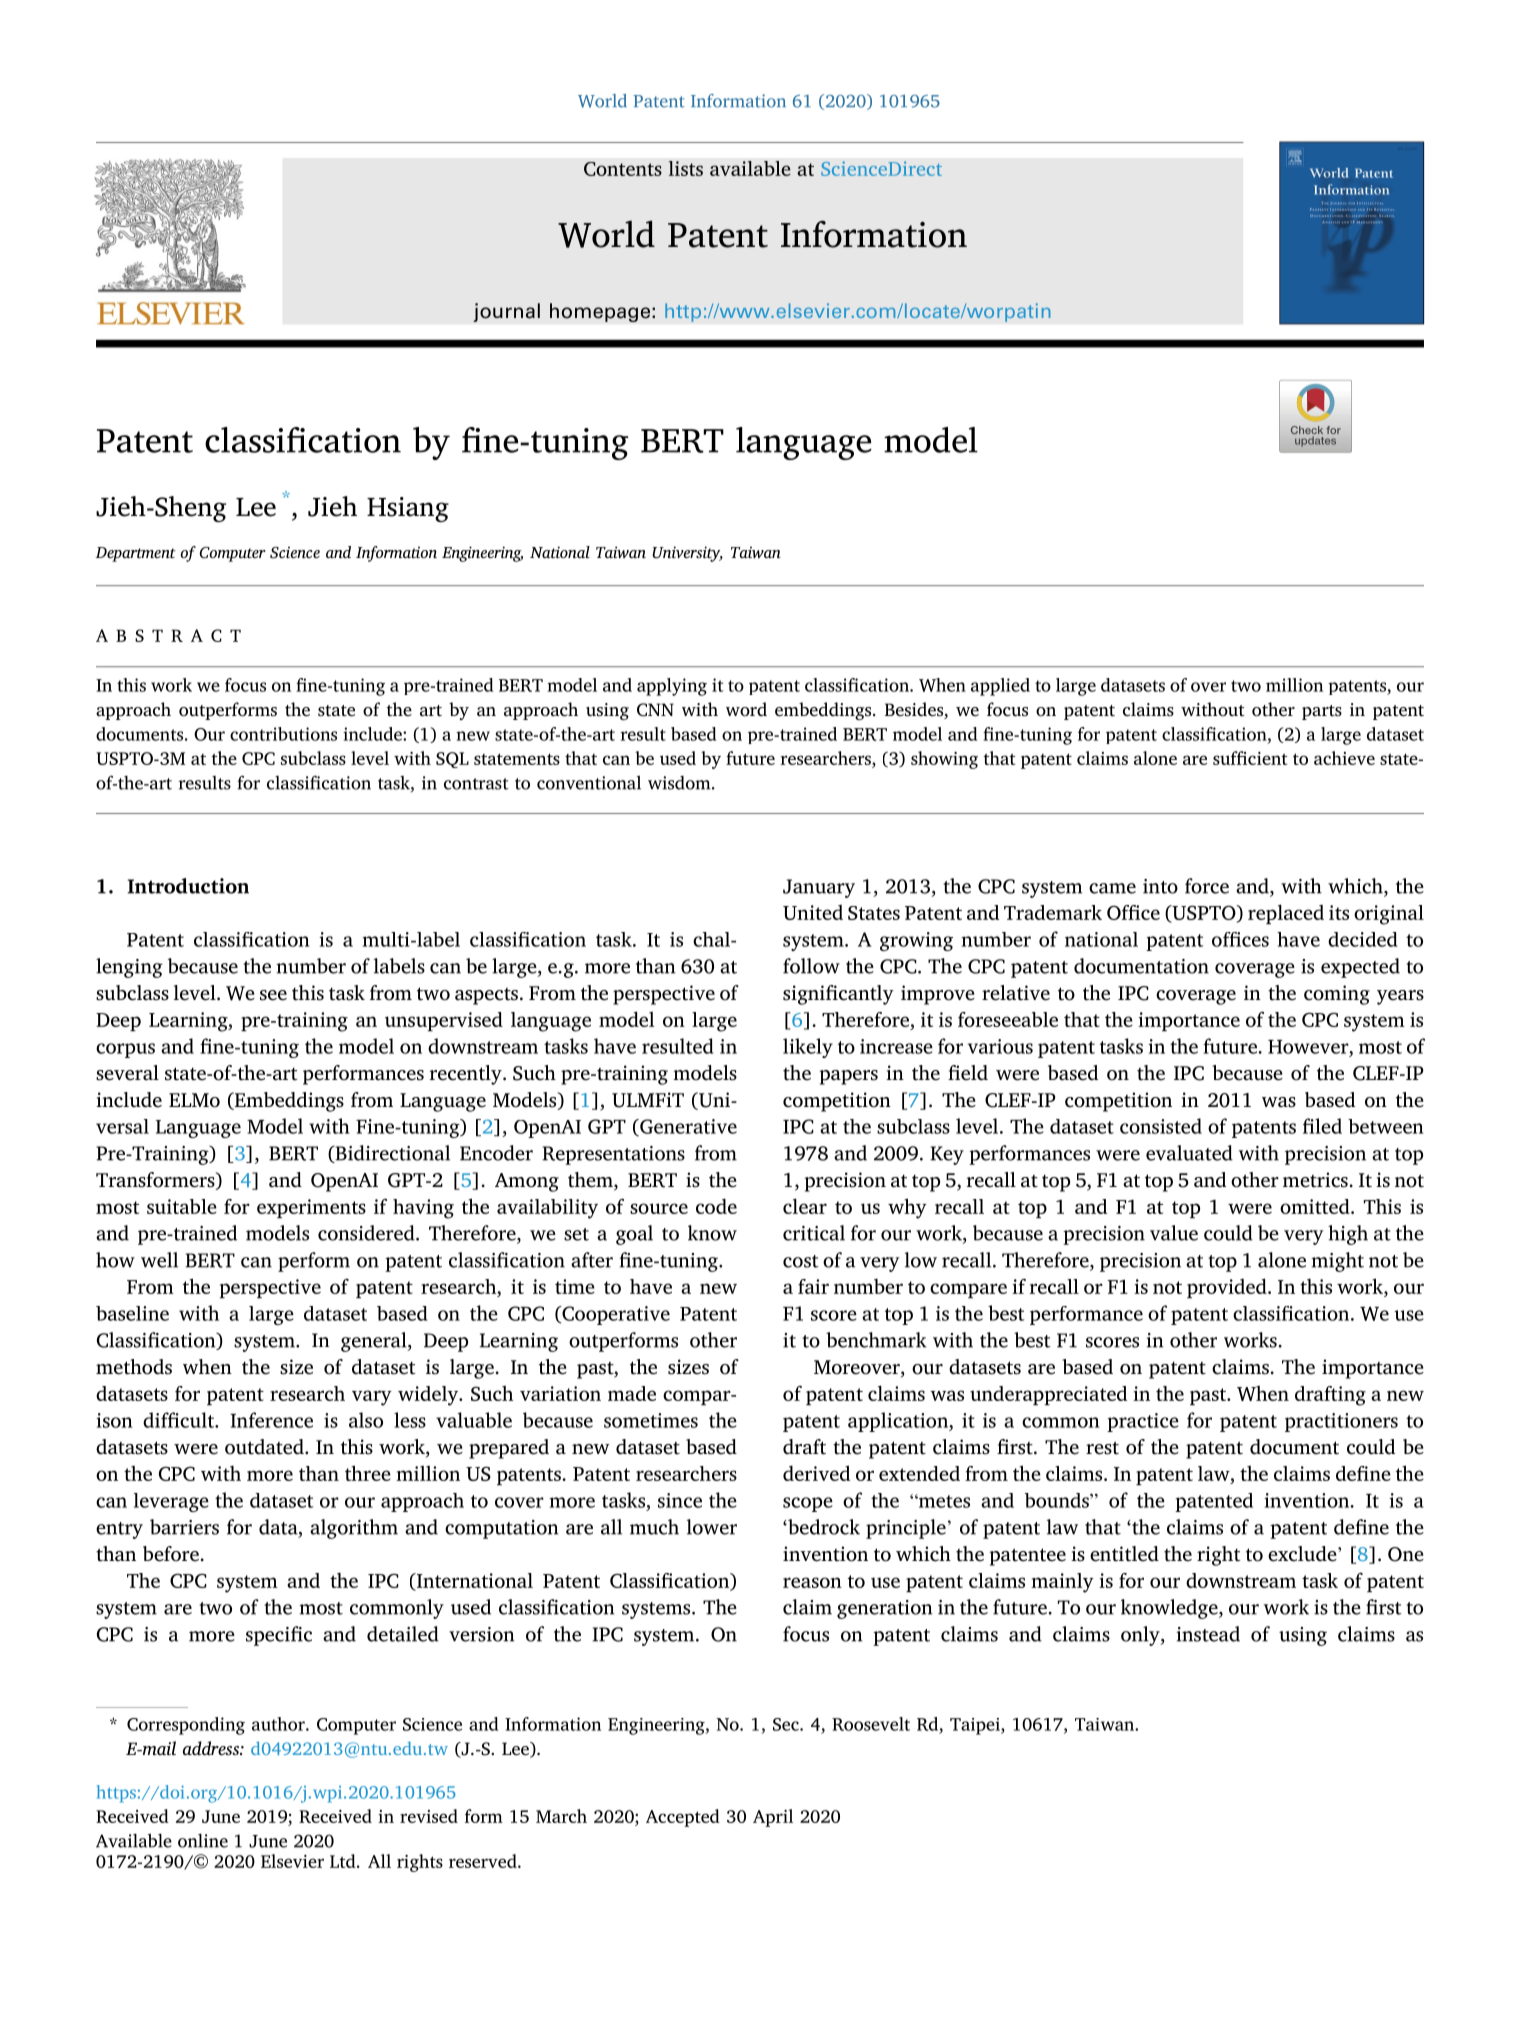  What do you see at coordinates (283, 734) in the screenshot?
I see `contributions` at bounding box center [283, 734].
